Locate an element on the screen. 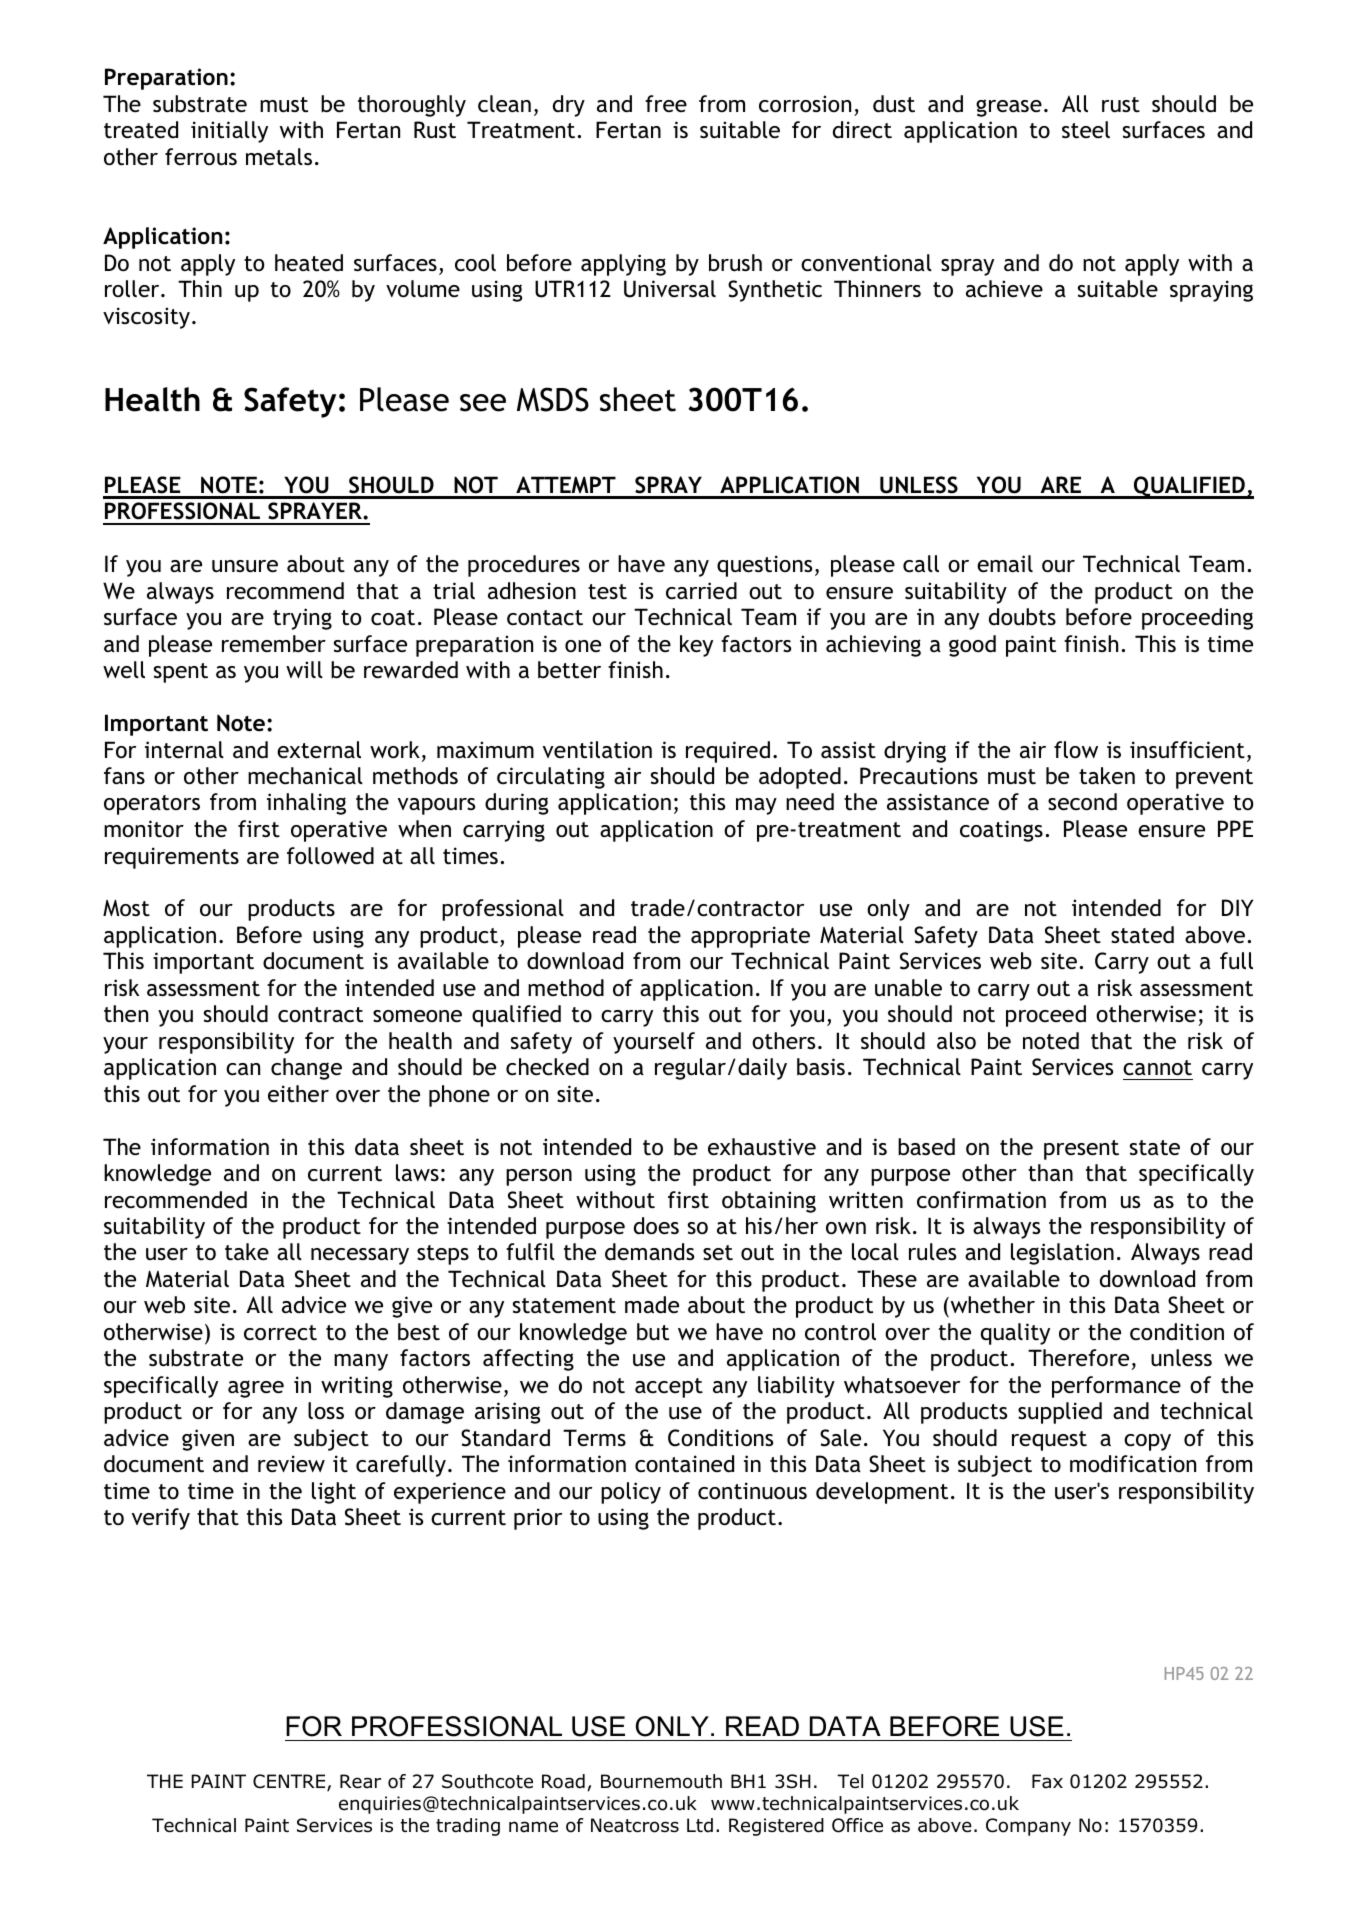 Image resolution: width=1357 pixels, height=1919 pixels. appropriate is located at coordinates (750, 937).
